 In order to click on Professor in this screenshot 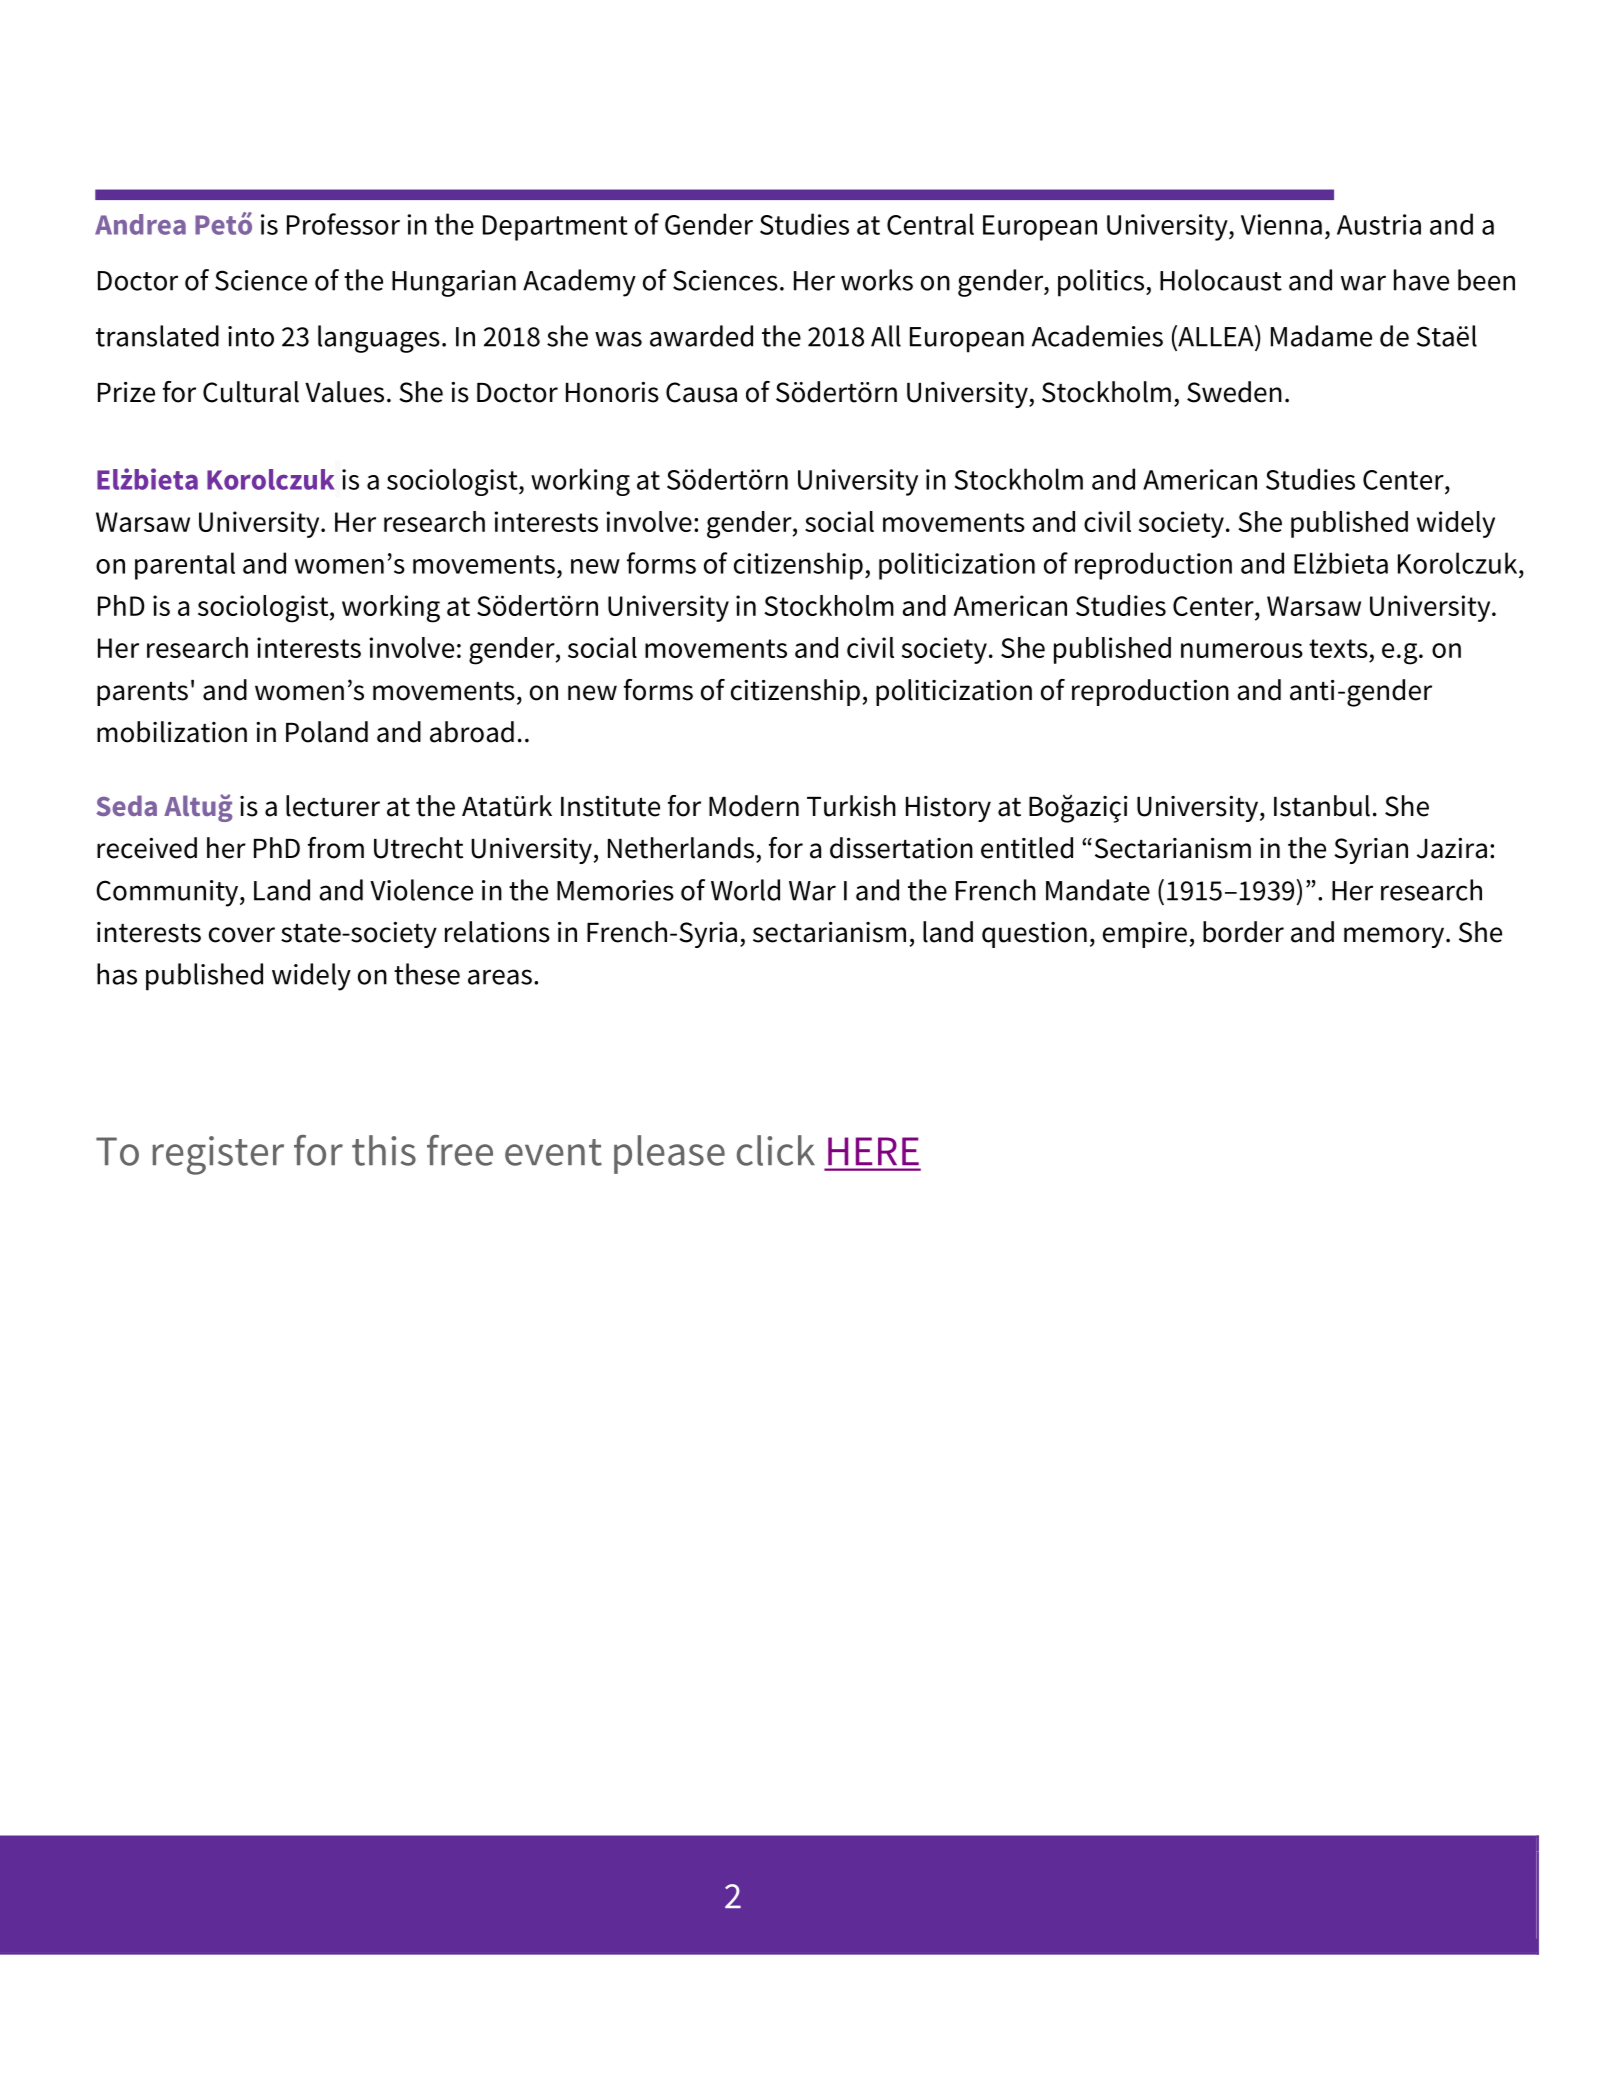, I will do `click(343, 224)`.
